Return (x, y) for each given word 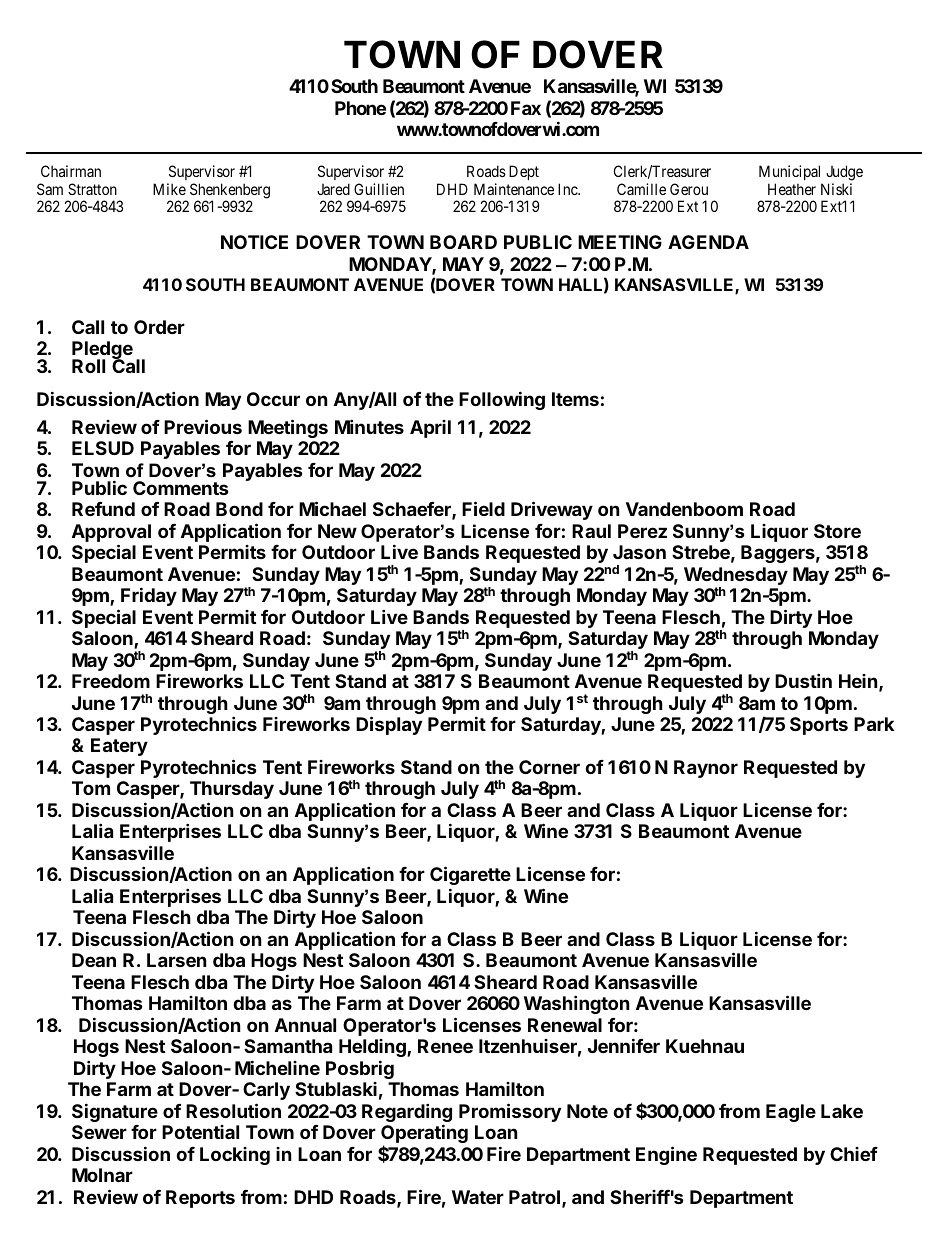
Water (478, 1197)
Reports (200, 1199)
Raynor (706, 769)
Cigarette (470, 875)
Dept (524, 172)
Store (837, 531)
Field (483, 508)
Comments (181, 488)
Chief (854, 1154)
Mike (169, 189)
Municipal (789, 172)
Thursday (232, 790)
